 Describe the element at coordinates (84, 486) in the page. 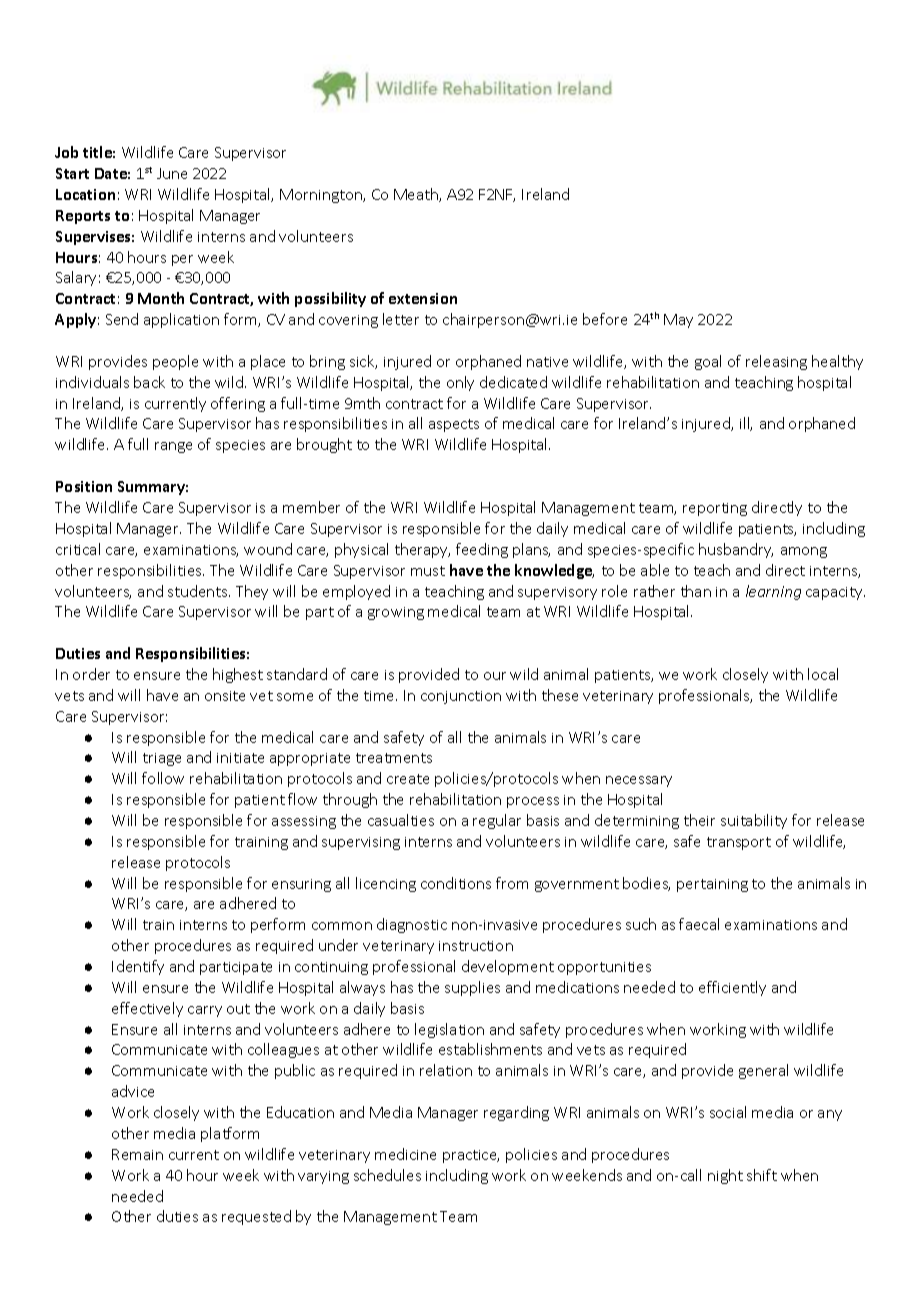

I see `Position` at that location.
